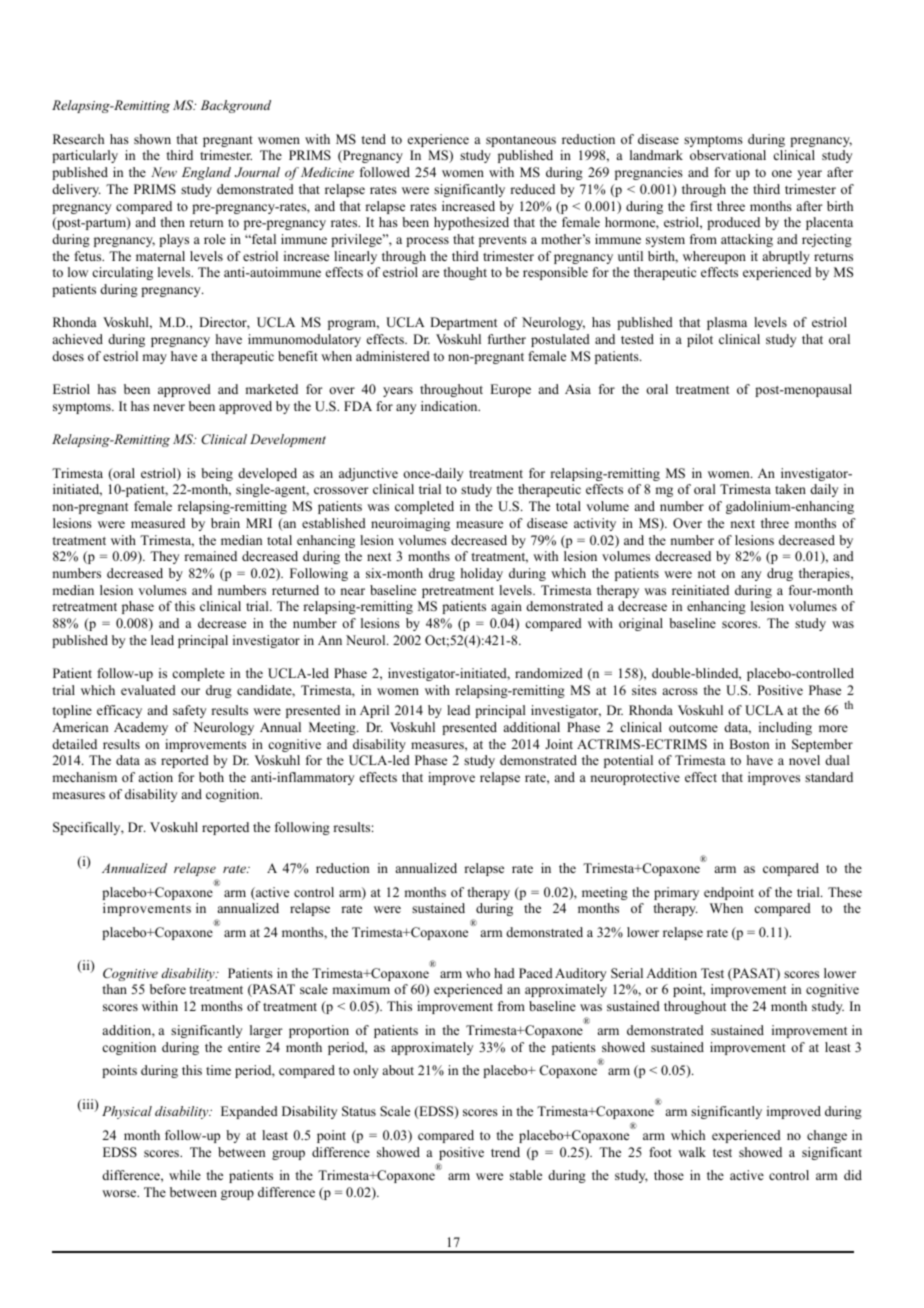  I want to click on trend, so click(505, 1152).
